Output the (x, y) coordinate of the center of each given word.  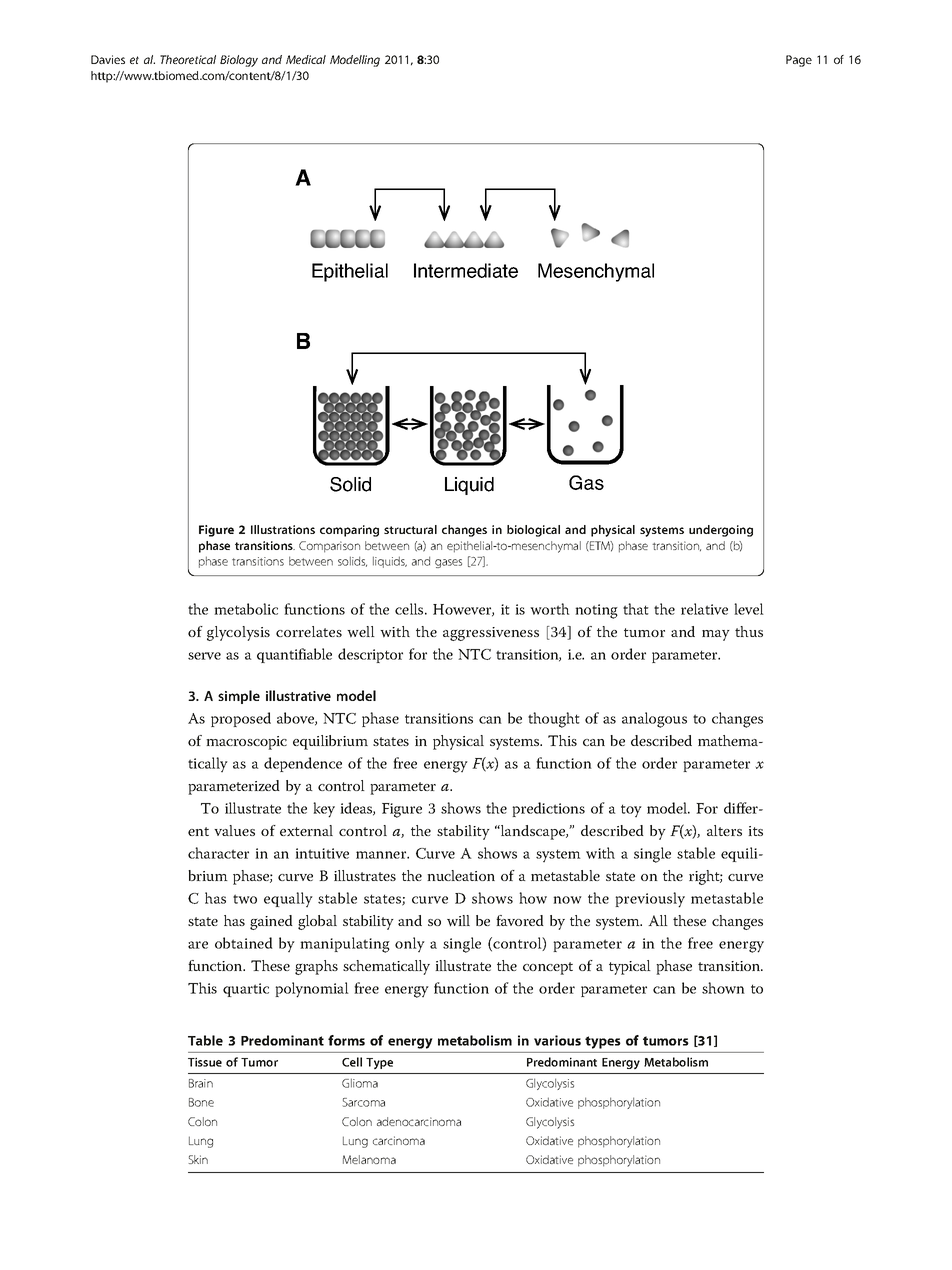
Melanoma (369, 1159)
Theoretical (188, 59)
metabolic (246, 609)
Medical (306, 59)
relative (704, 609)
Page (799, 61)
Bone (201, 1102)
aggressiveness (491, 634)
